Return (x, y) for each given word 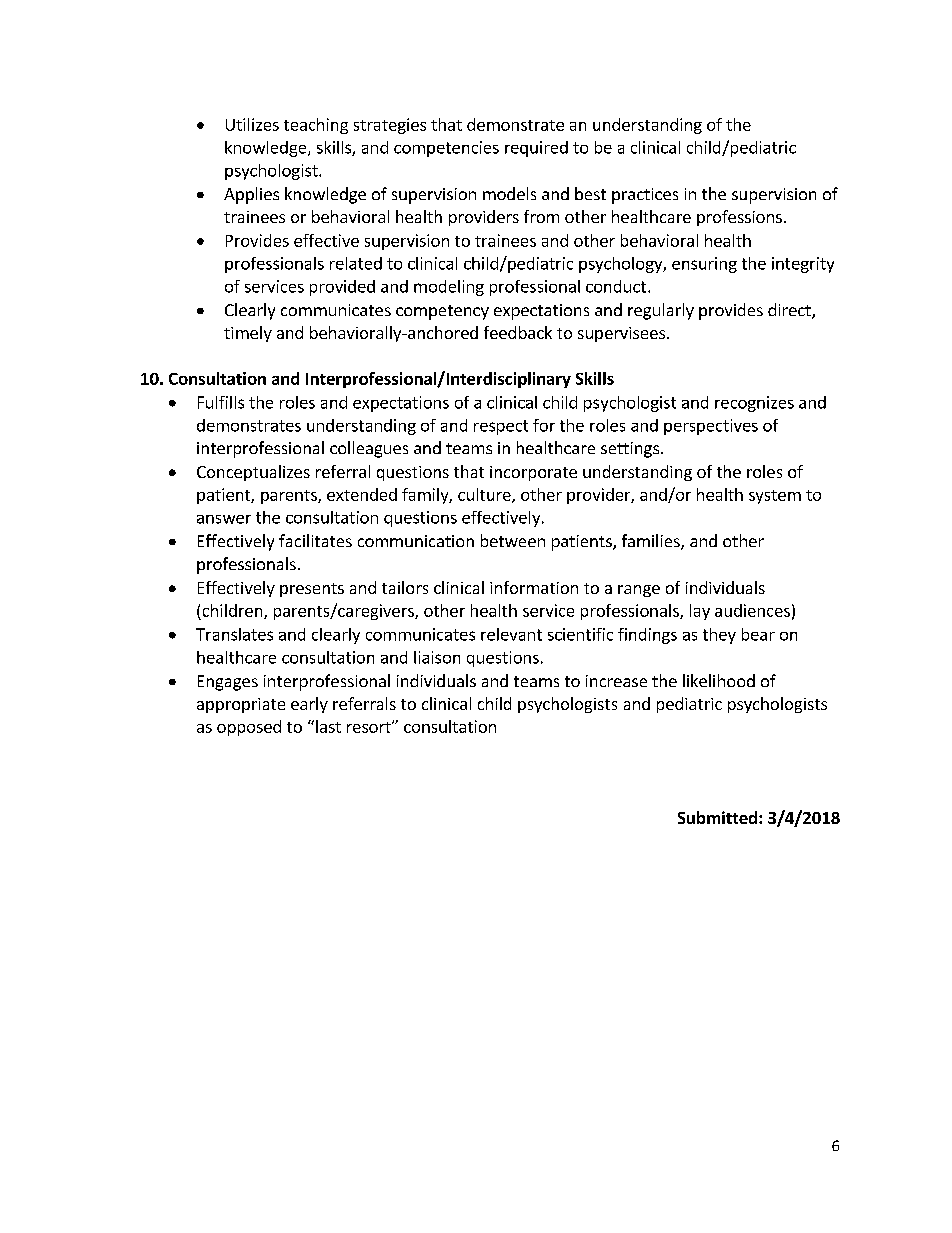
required (536, 149)
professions (739, 218)
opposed (249, 728)
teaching (316, 126)
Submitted (717, 817)
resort (370, 727)
